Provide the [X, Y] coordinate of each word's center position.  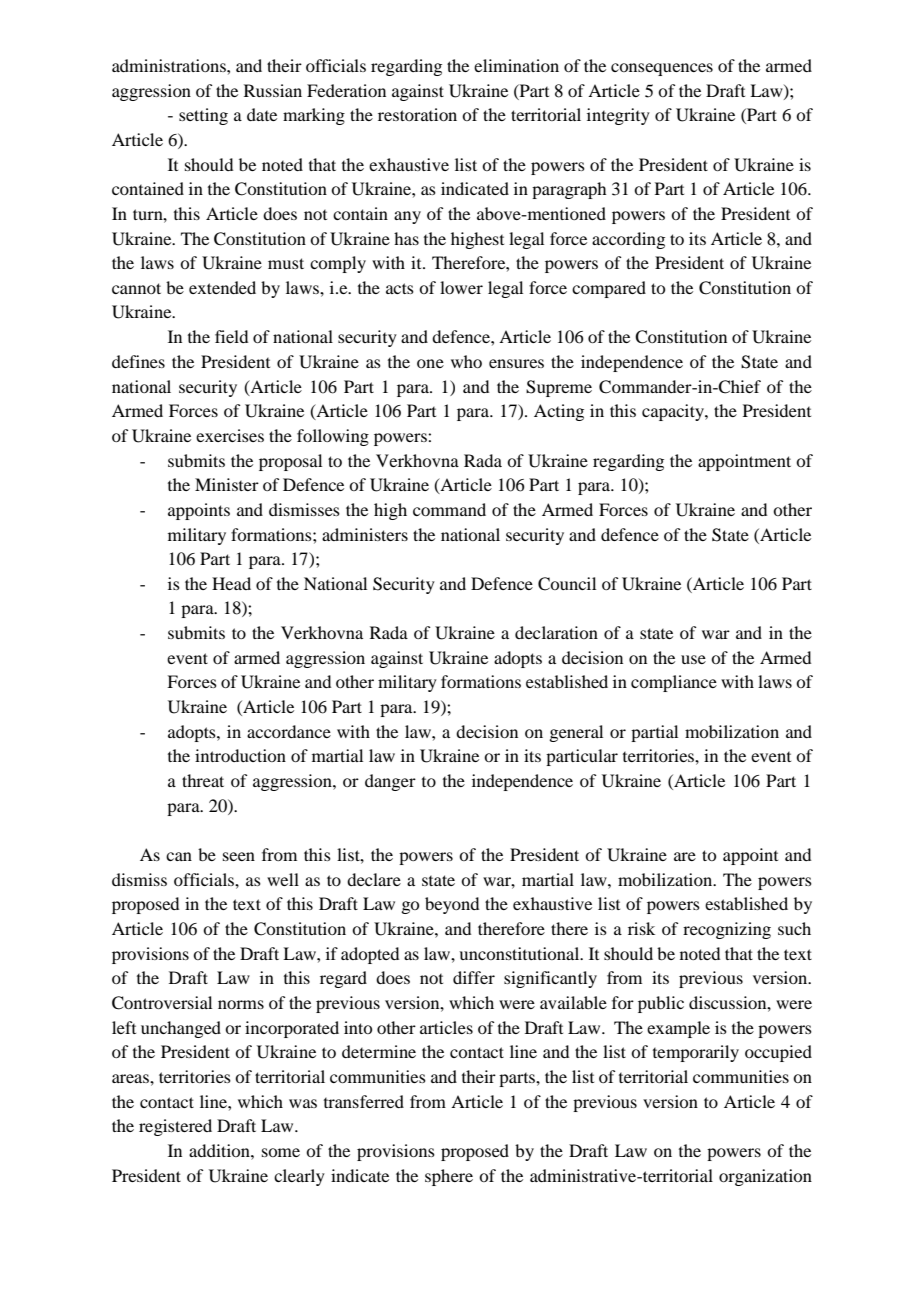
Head [231, 583]
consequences [662, 69]
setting [203, 116]
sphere [449, 1177]
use [693, 659]
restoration [417, 114]
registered [175, 1127]
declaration [556, 632]
